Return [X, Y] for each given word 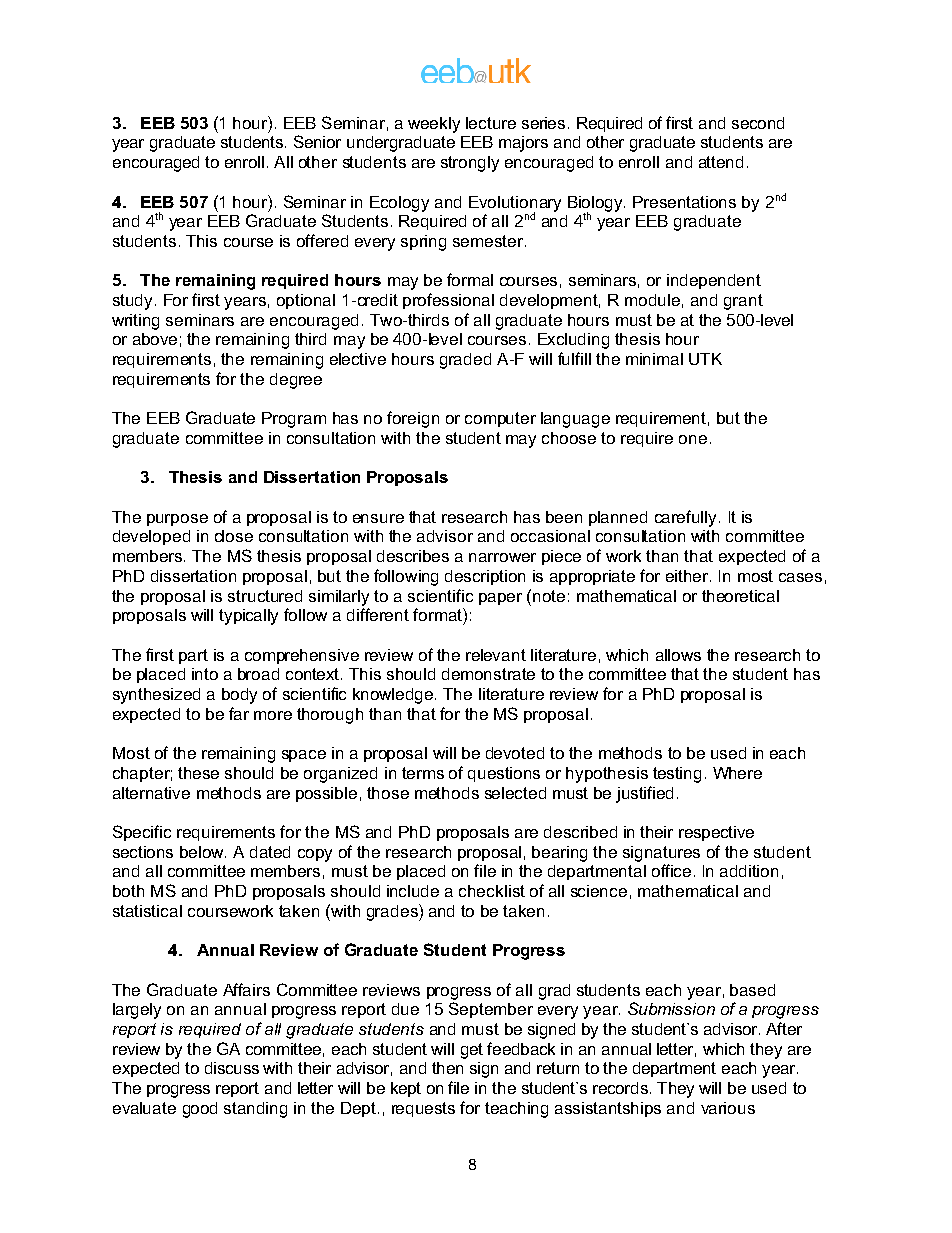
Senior [317, 141]
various [728, 1108]
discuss [232, 1068]
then [447, 1068]
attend [721, 162]
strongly [470, 164]
